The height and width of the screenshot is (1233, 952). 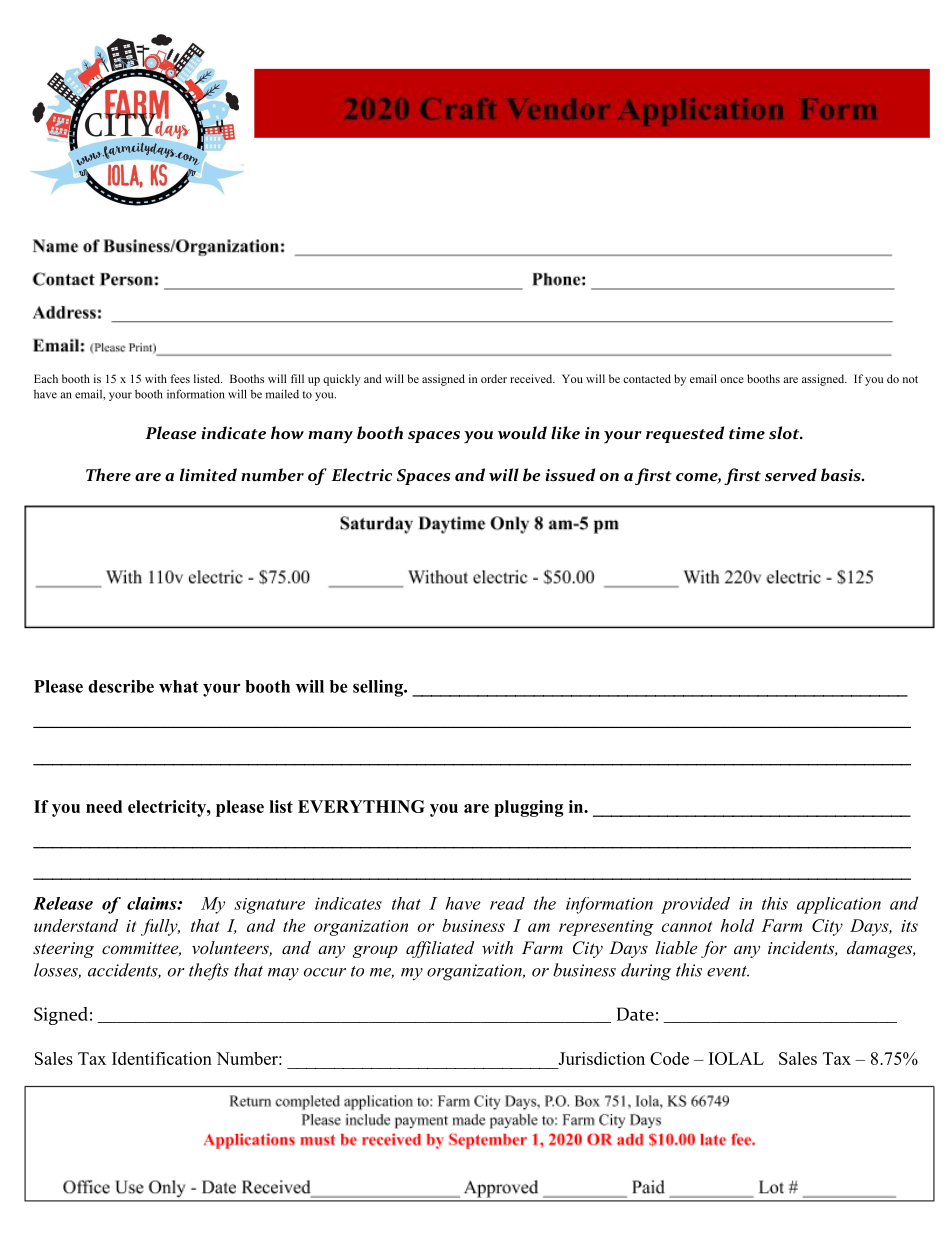 I want to click on selling, so click(x=379, y=688).
